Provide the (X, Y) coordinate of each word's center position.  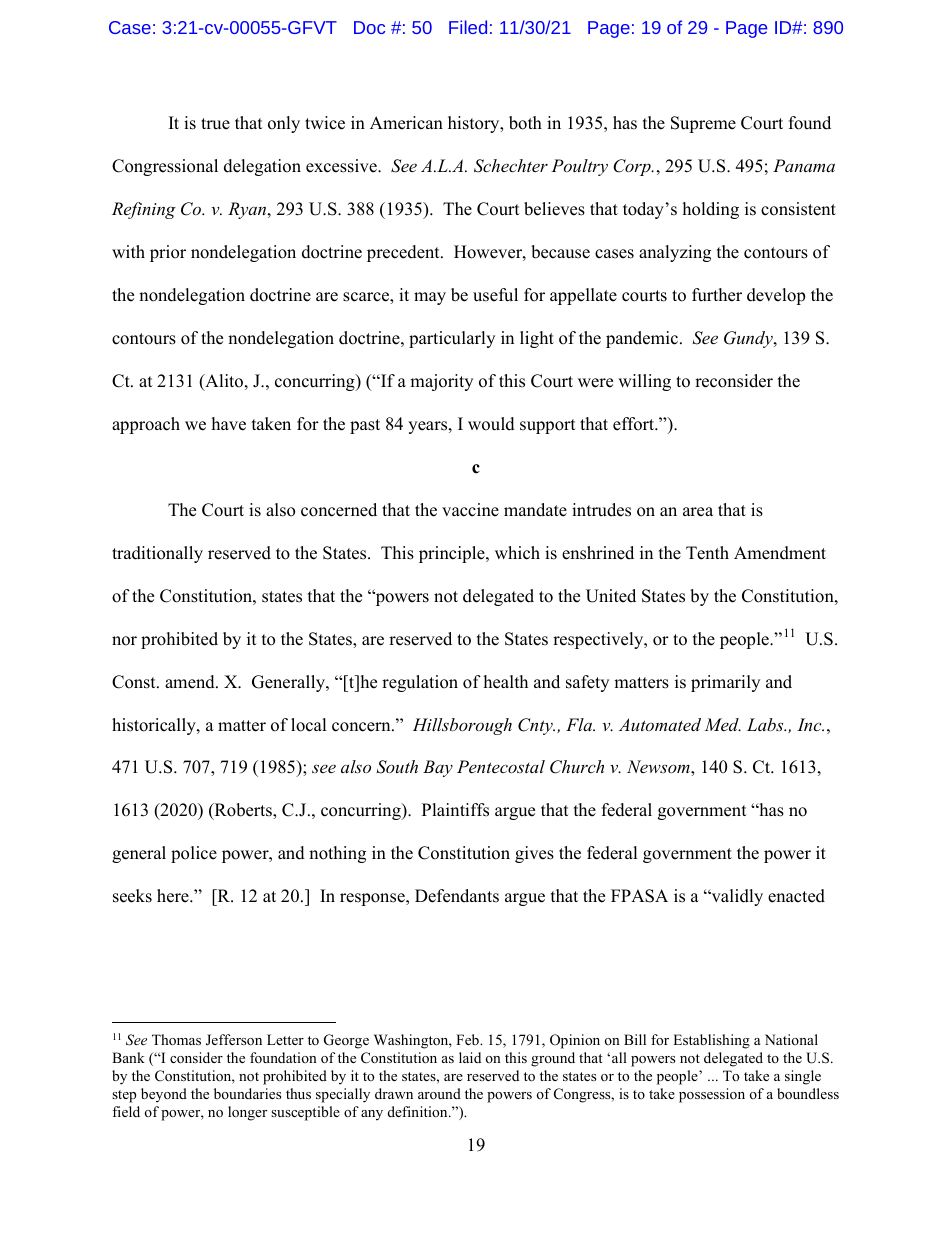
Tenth (707, 553)
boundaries (247, 1093)
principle (453, 554)
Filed (468, 27)
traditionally (157, 554)
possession (712, 1095)
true (215, 124)
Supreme (703, 124)
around (439, 1093)
